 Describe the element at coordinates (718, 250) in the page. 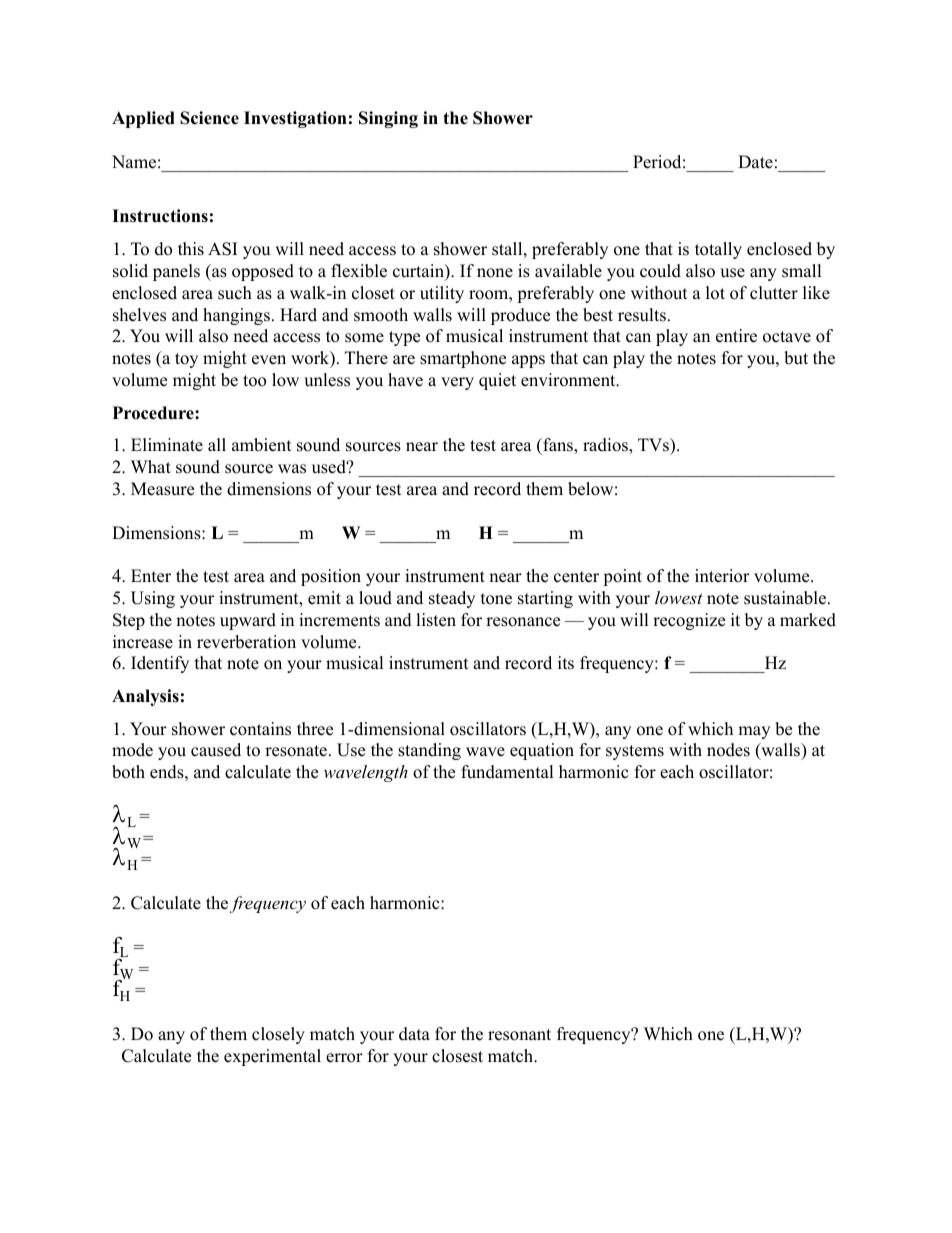

I see `totally` at that location.
